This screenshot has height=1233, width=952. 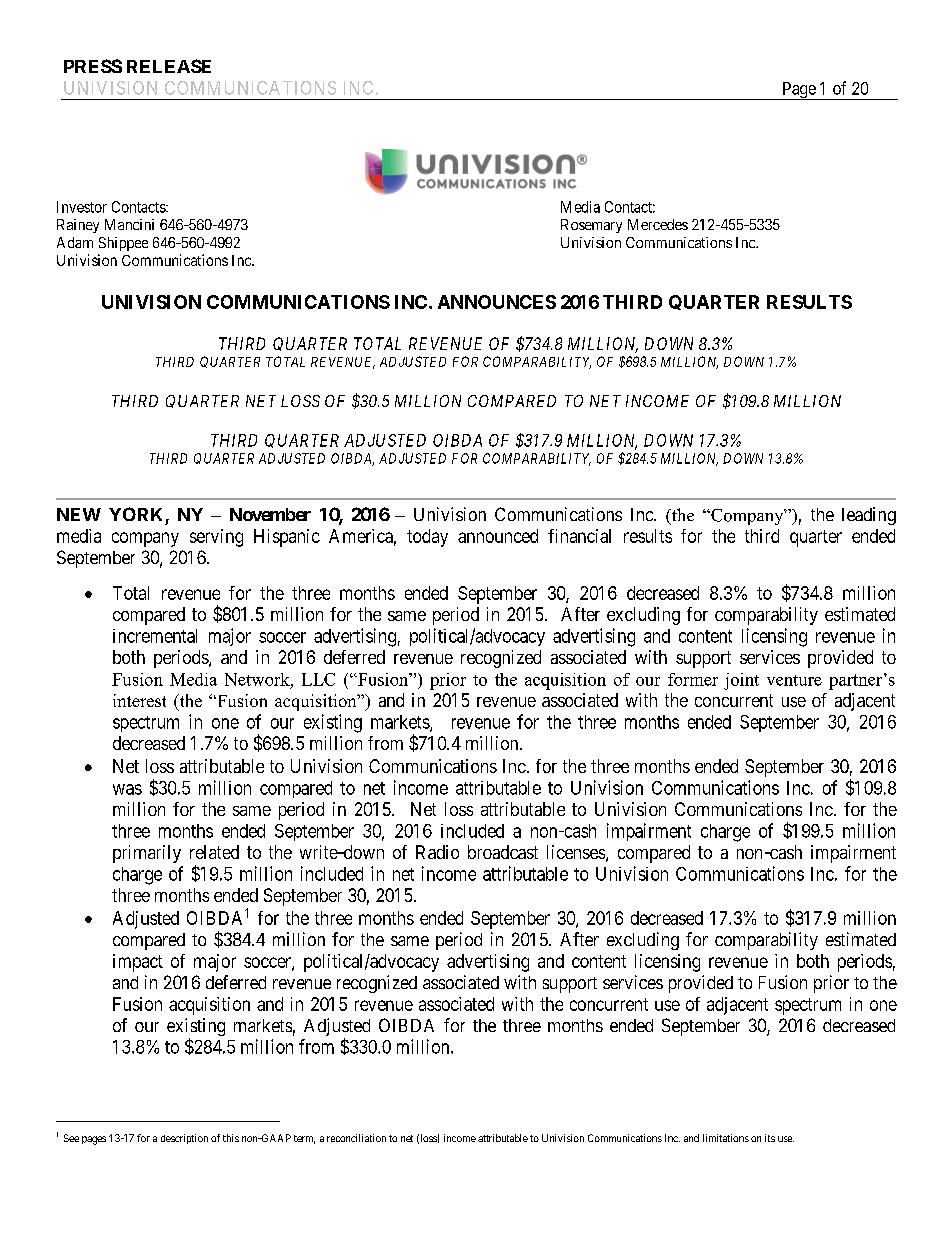 What do you see at coordinates (169, 66) in the screenshot?
I see `RELEASE` at bounding box center [169, 66].
